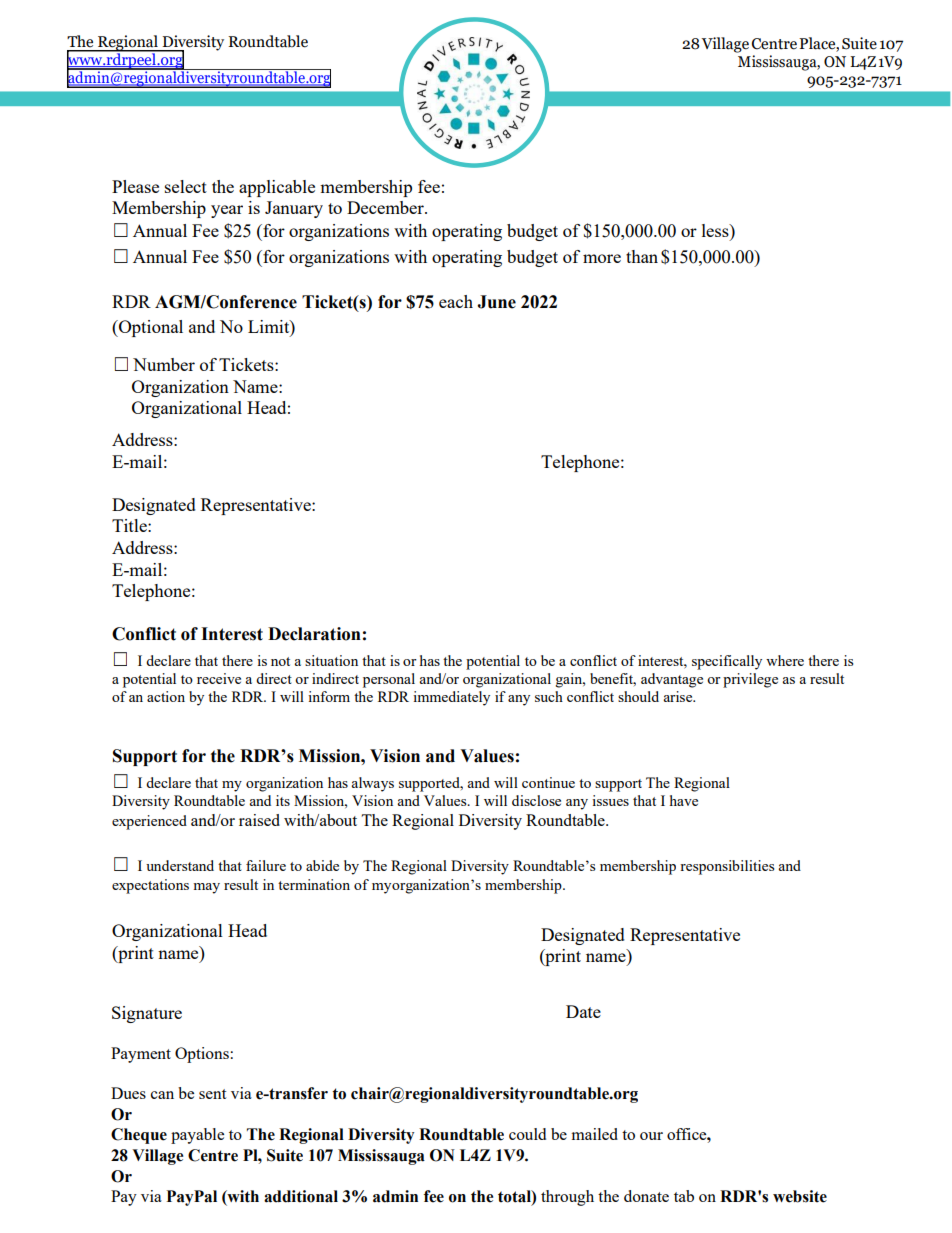 The height and width of the screenshot is (1233, 952). Describe the element at coordinates (197, 1136) in the screenshot. I see `payable` at that location.
